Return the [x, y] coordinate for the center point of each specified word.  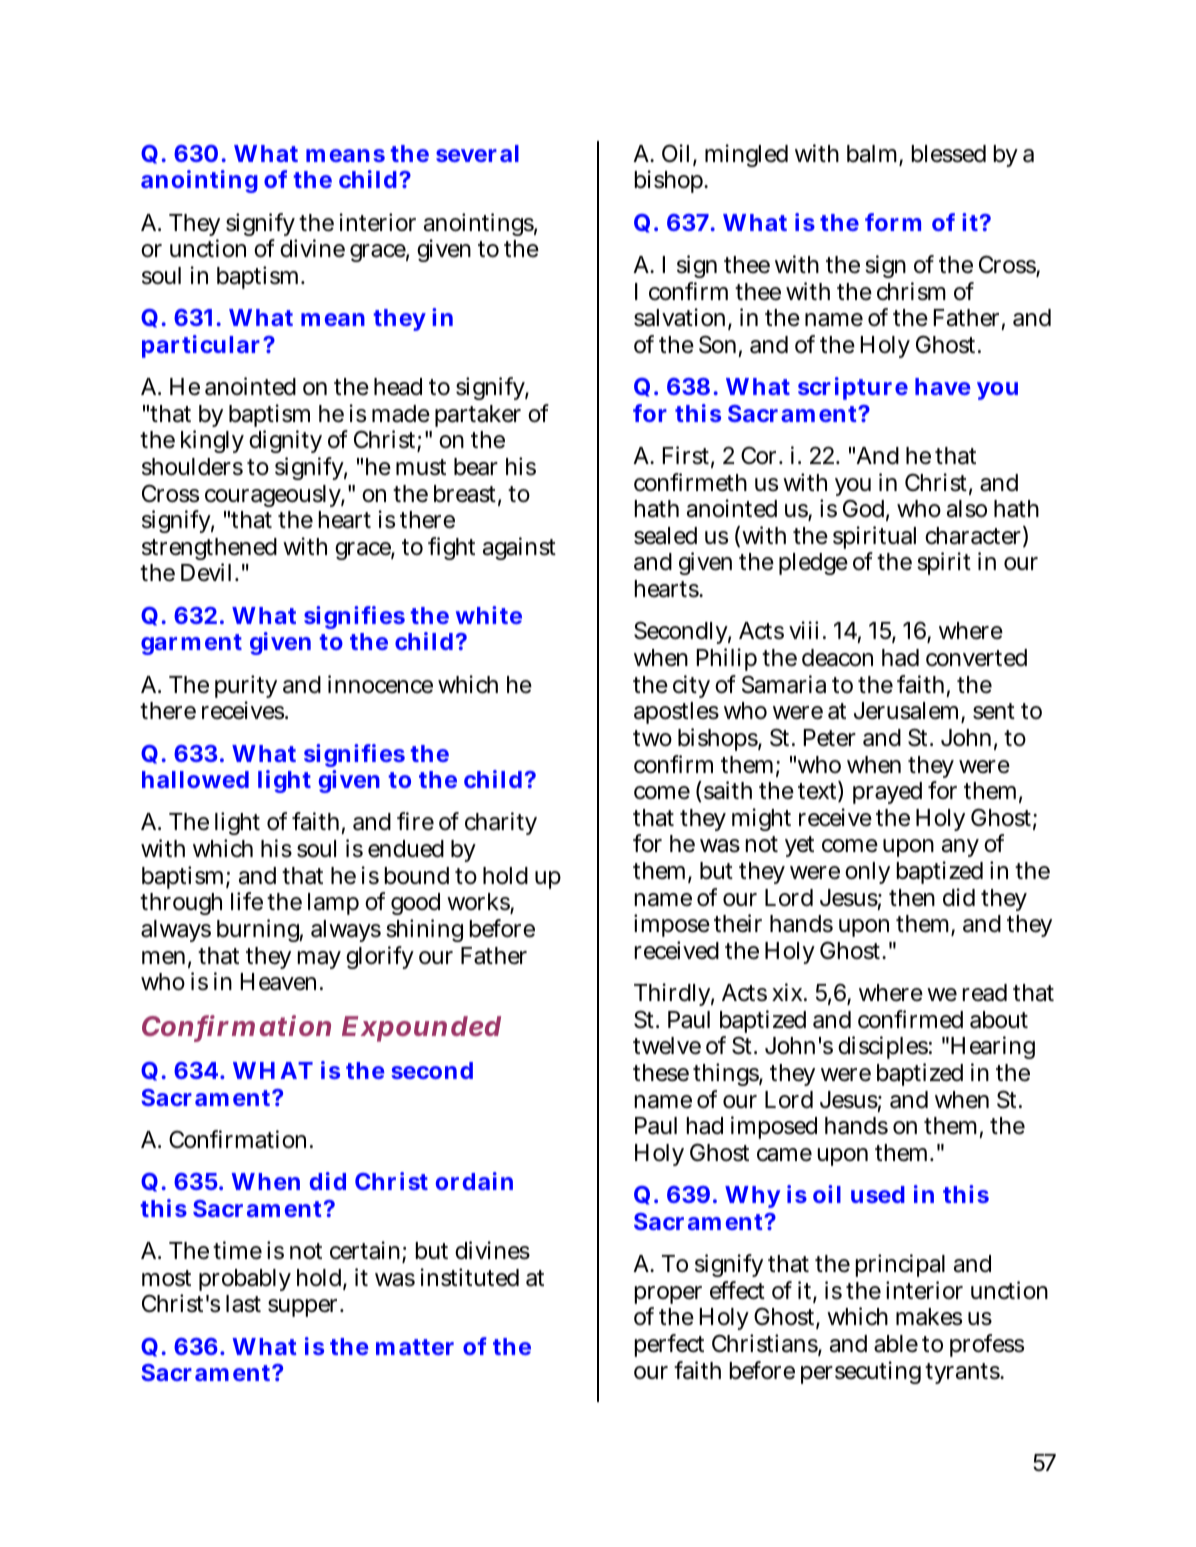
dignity [285, 441]
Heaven [281, 982]
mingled [746, 155]
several [477, 153]
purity [246, 688]
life [247, 901]
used [878, 1194]
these [661, 1073]
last [243, 1304]
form [893, 222]
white [489, 615]
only [867, 873]
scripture [853, 388]
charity [501, 823]
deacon [837, 658]
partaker [478, 416]
